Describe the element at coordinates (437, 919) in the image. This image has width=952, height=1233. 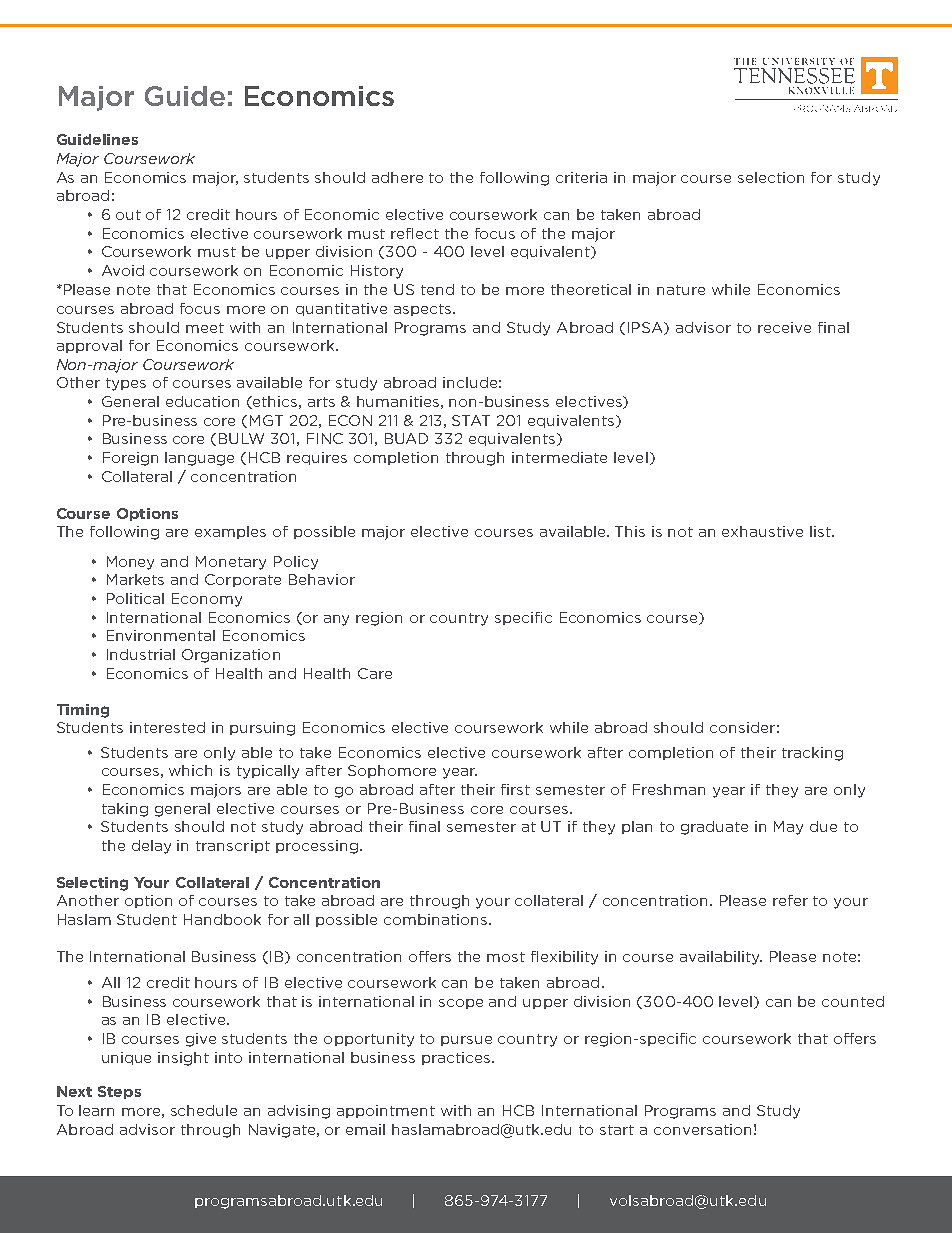
I see `combinations` at that location.
